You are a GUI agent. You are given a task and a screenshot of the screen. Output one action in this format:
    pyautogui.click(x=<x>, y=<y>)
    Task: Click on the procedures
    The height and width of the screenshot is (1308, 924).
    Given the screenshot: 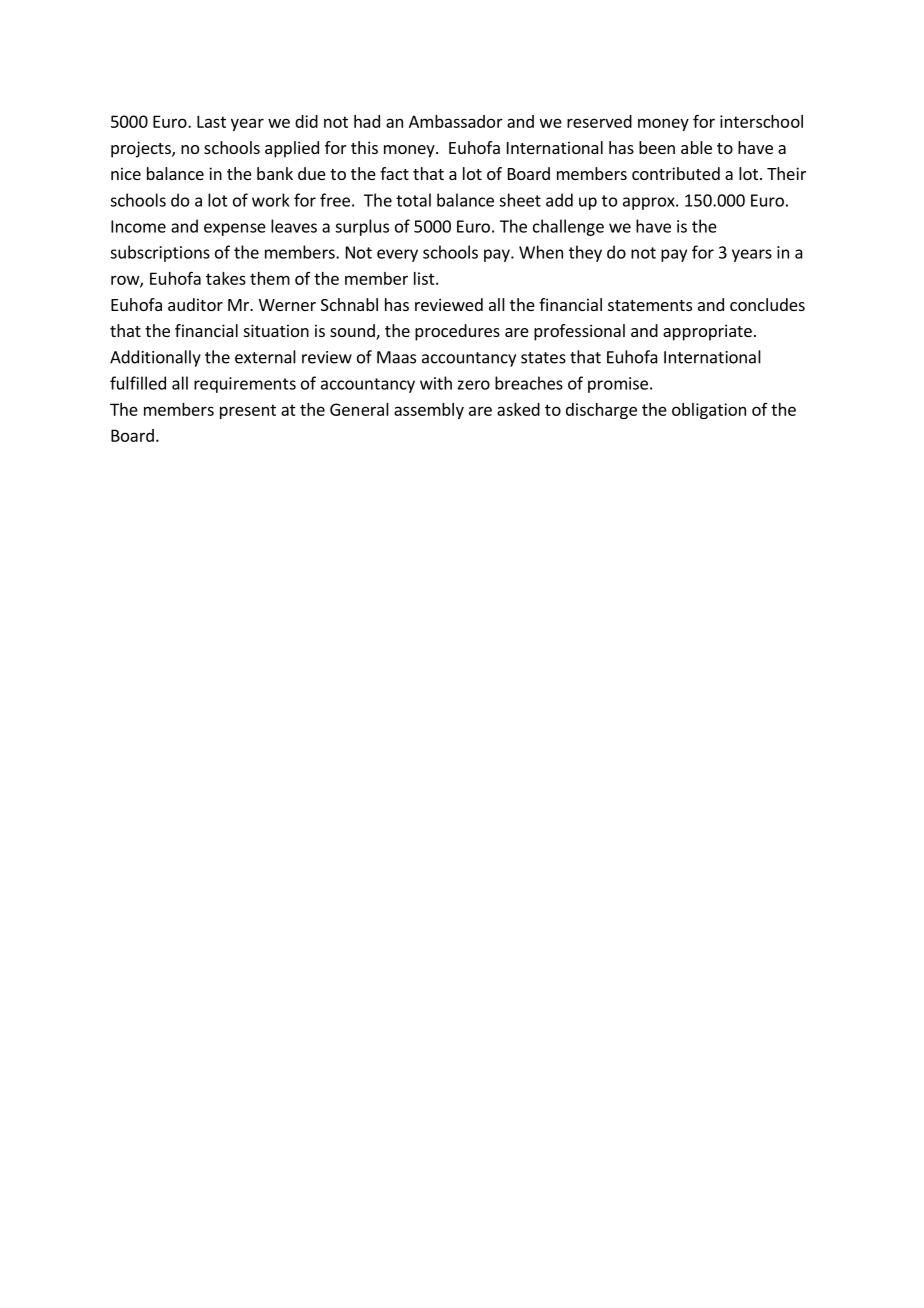 What is the action you would take?
    pyautogui.click(x=457, y=332)
